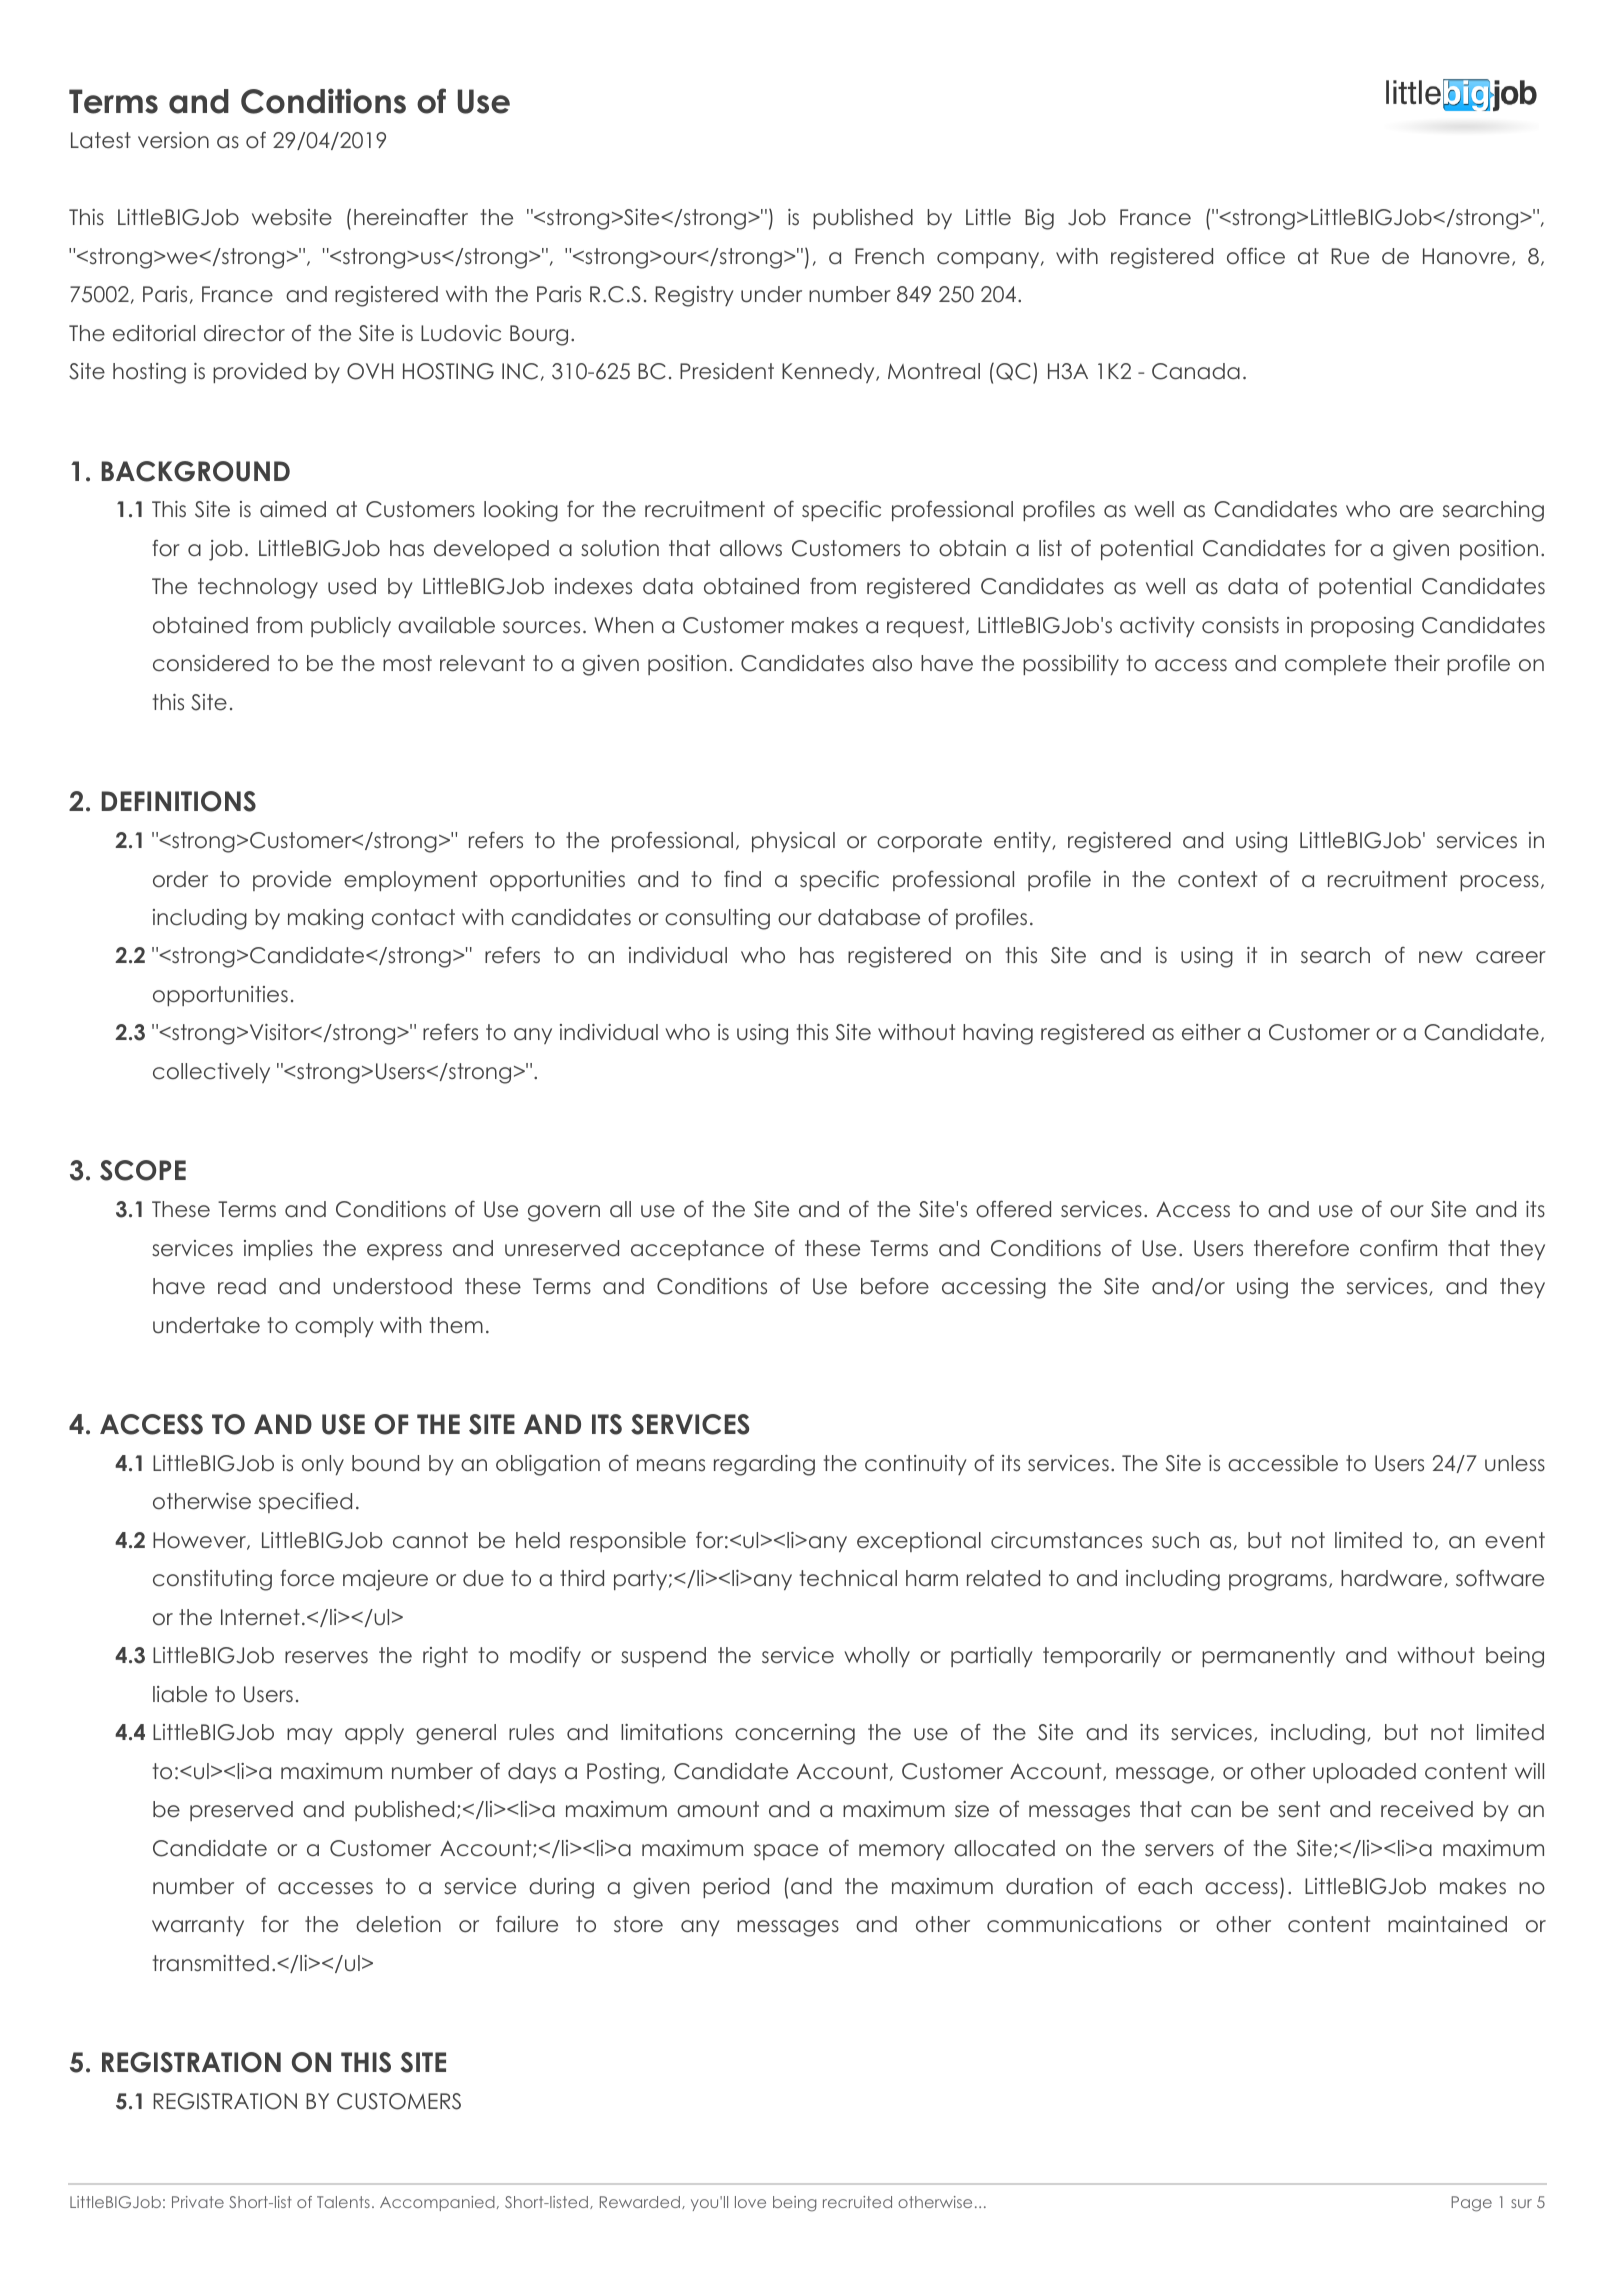 This screenshot has width=1615, height=2284. I want to click on regarding, so click(764, 1465).
